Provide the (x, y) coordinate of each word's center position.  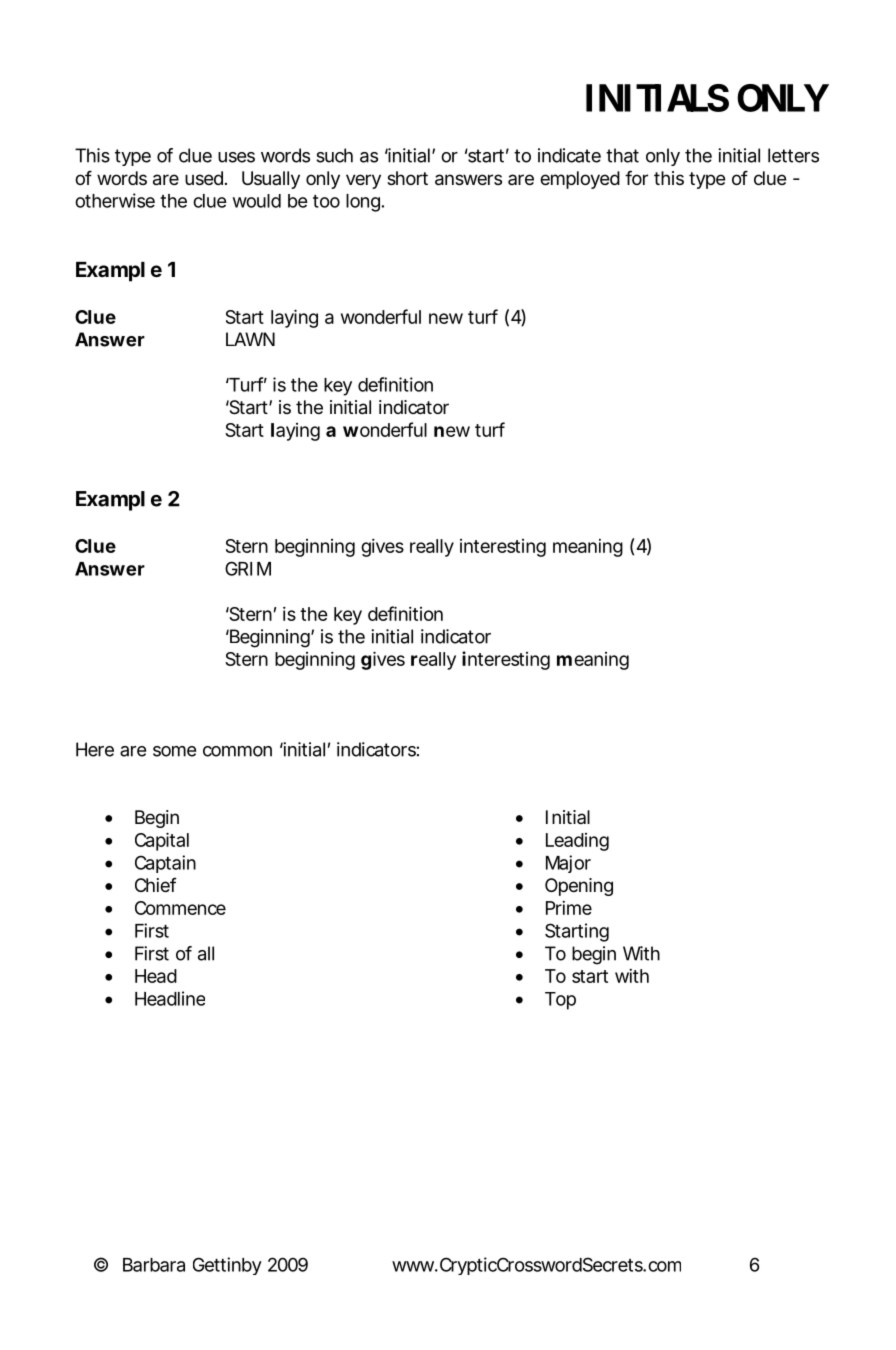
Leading (577, 842)
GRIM (248, 568)
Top (560, 1001)
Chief (156, 884)
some (174, 751)
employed (580, 180)
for (636, 177)
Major (568, 864)
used (204, 178)
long (363, 203)
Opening (579, 887)
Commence (180, 908)
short (407, 178)
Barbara (154, 1265)
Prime (569, 908)
